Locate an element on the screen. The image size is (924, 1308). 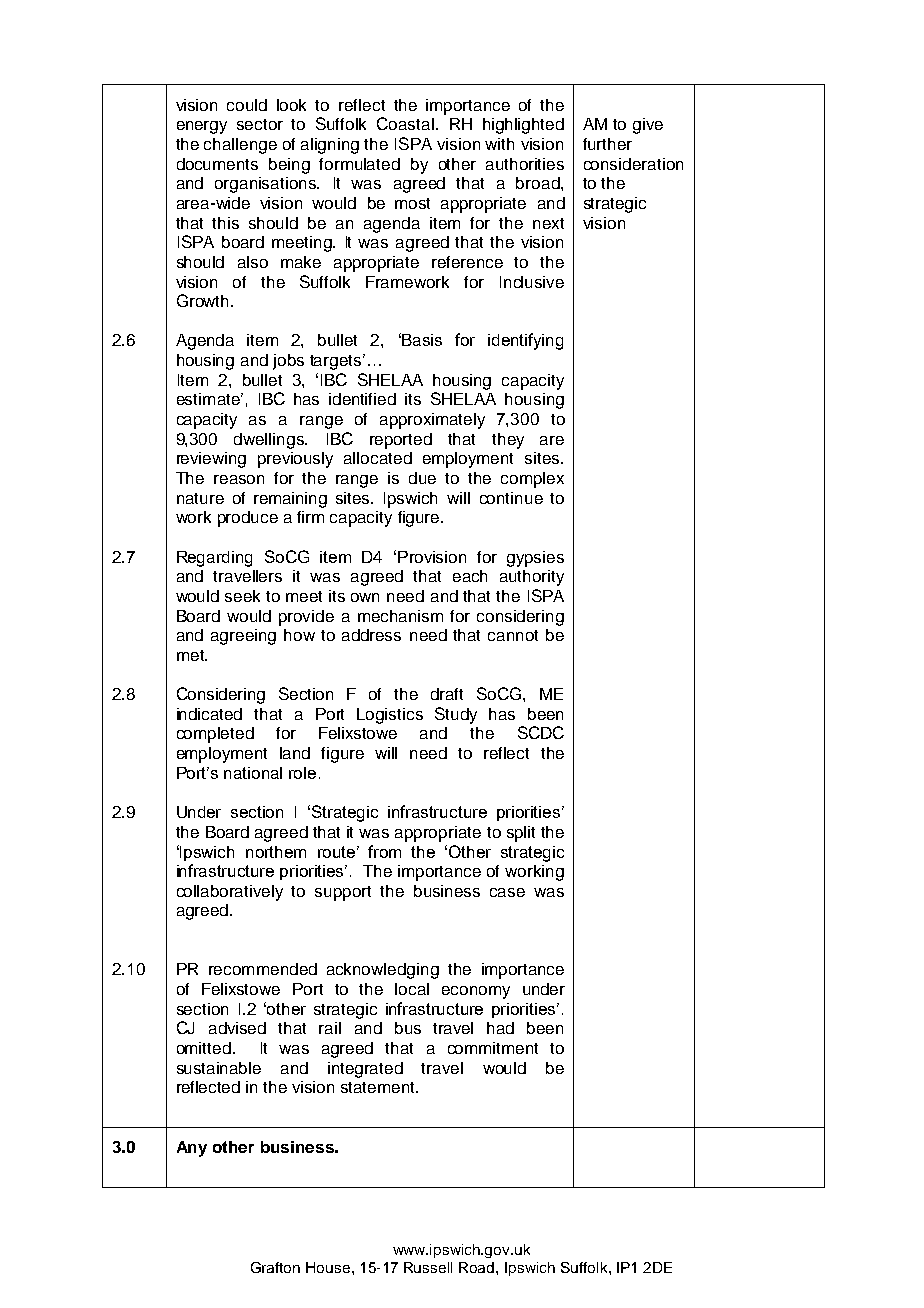
from is located at coordinates (384, 851).
